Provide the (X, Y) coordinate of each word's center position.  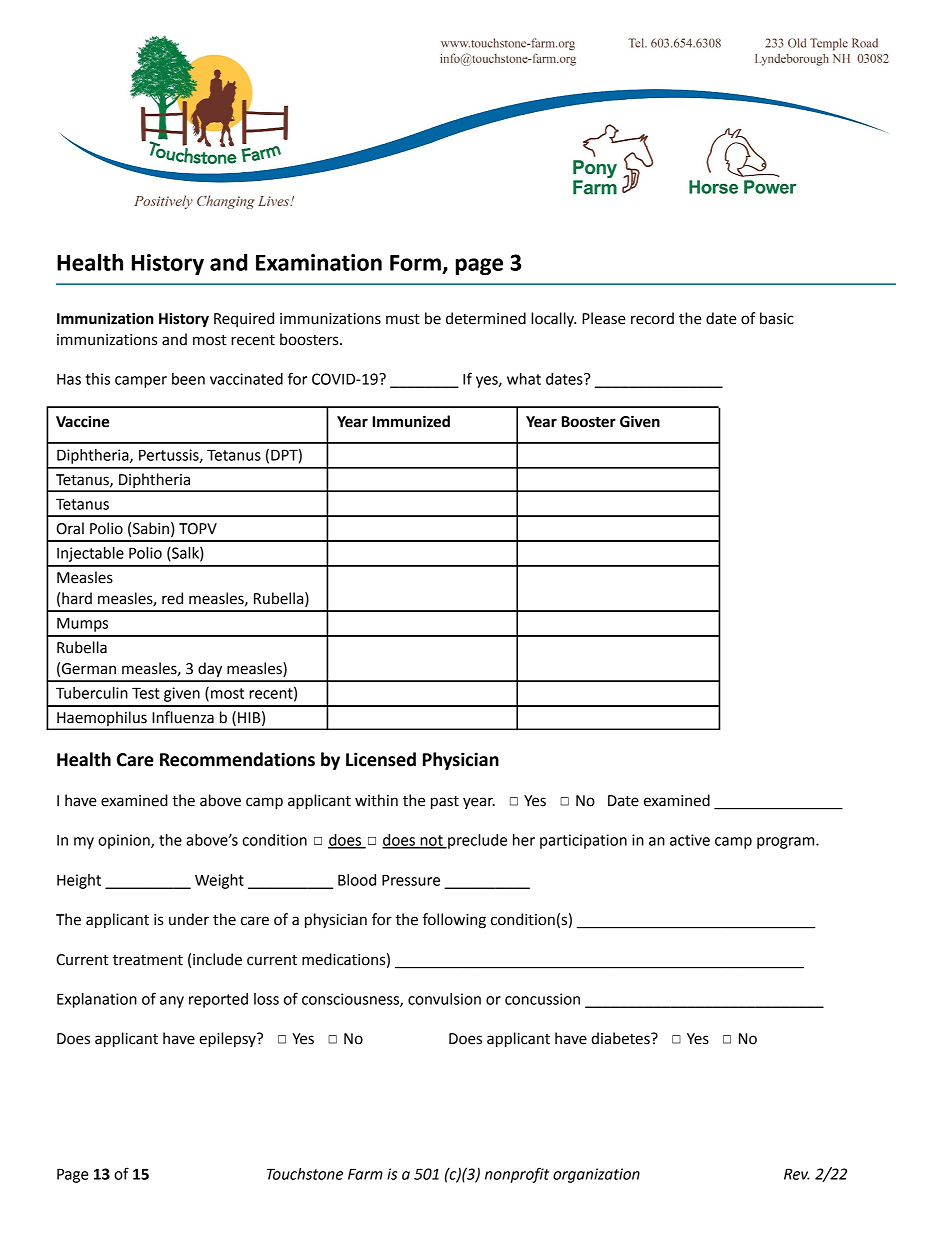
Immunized (411, 421)
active (690, 840)
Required (244, 319)
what (524, 379)
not (431, 841)
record (652, 318)
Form (415, 263)
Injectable (90, 554)
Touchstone (305, 1174)
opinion (125, 841)
